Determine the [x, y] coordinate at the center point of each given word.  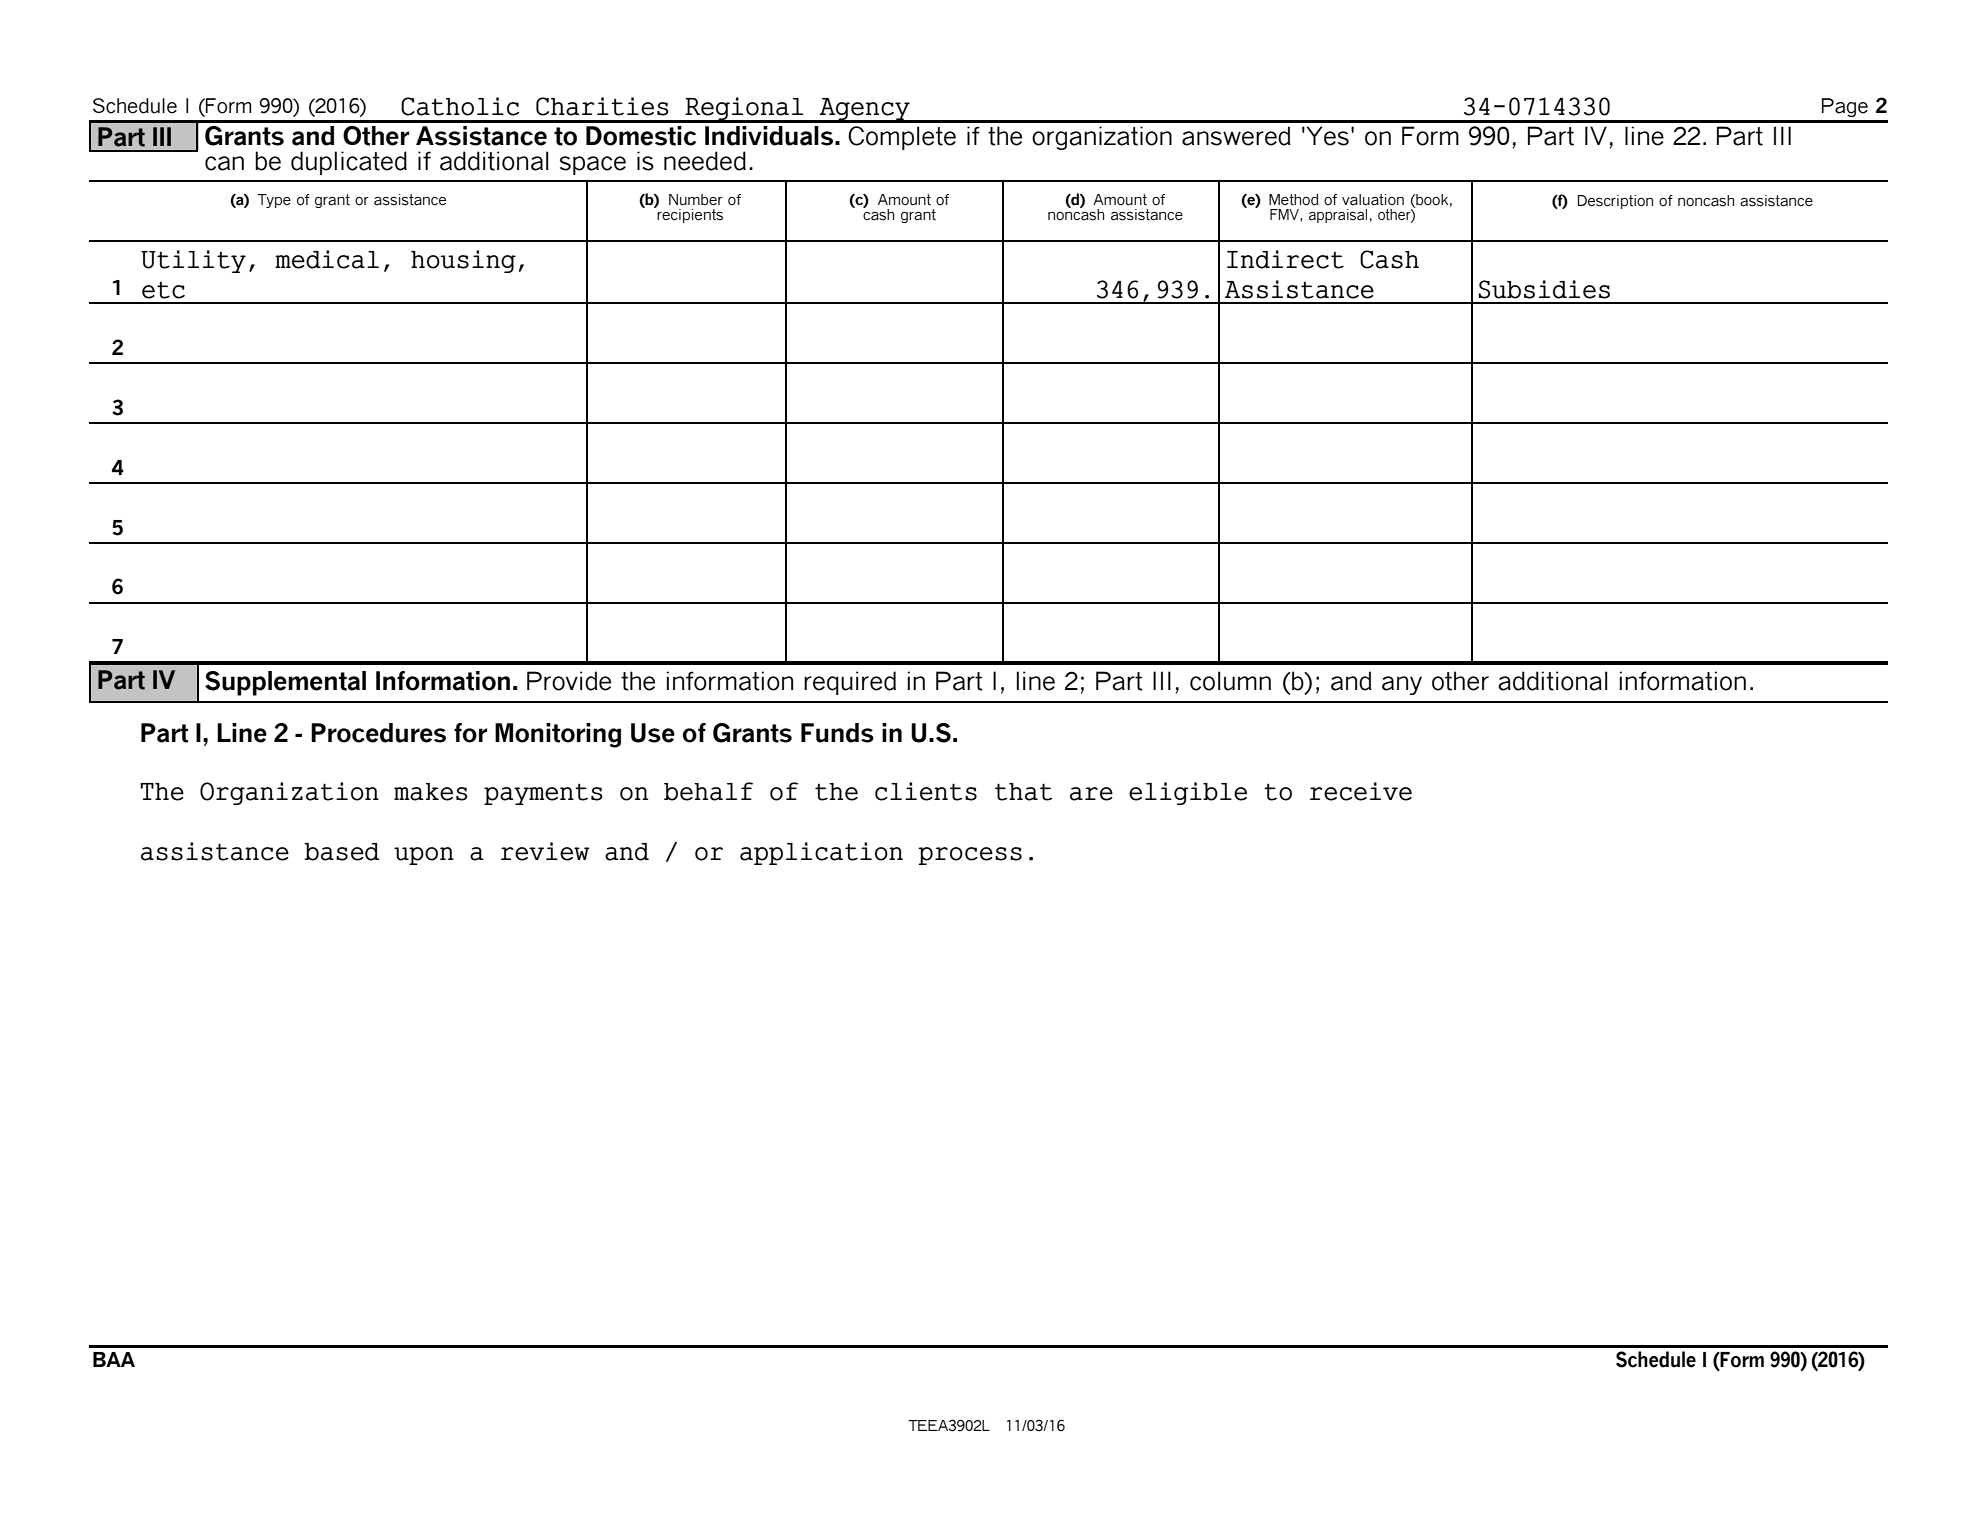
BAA [114, 1359]
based [341, 852]
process [970, 856]
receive [1361, 791]
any [1402, 685]
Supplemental [285, 683]
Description [1615, 202]
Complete [902, 138]
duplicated [349, 163]
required [850, 683]
